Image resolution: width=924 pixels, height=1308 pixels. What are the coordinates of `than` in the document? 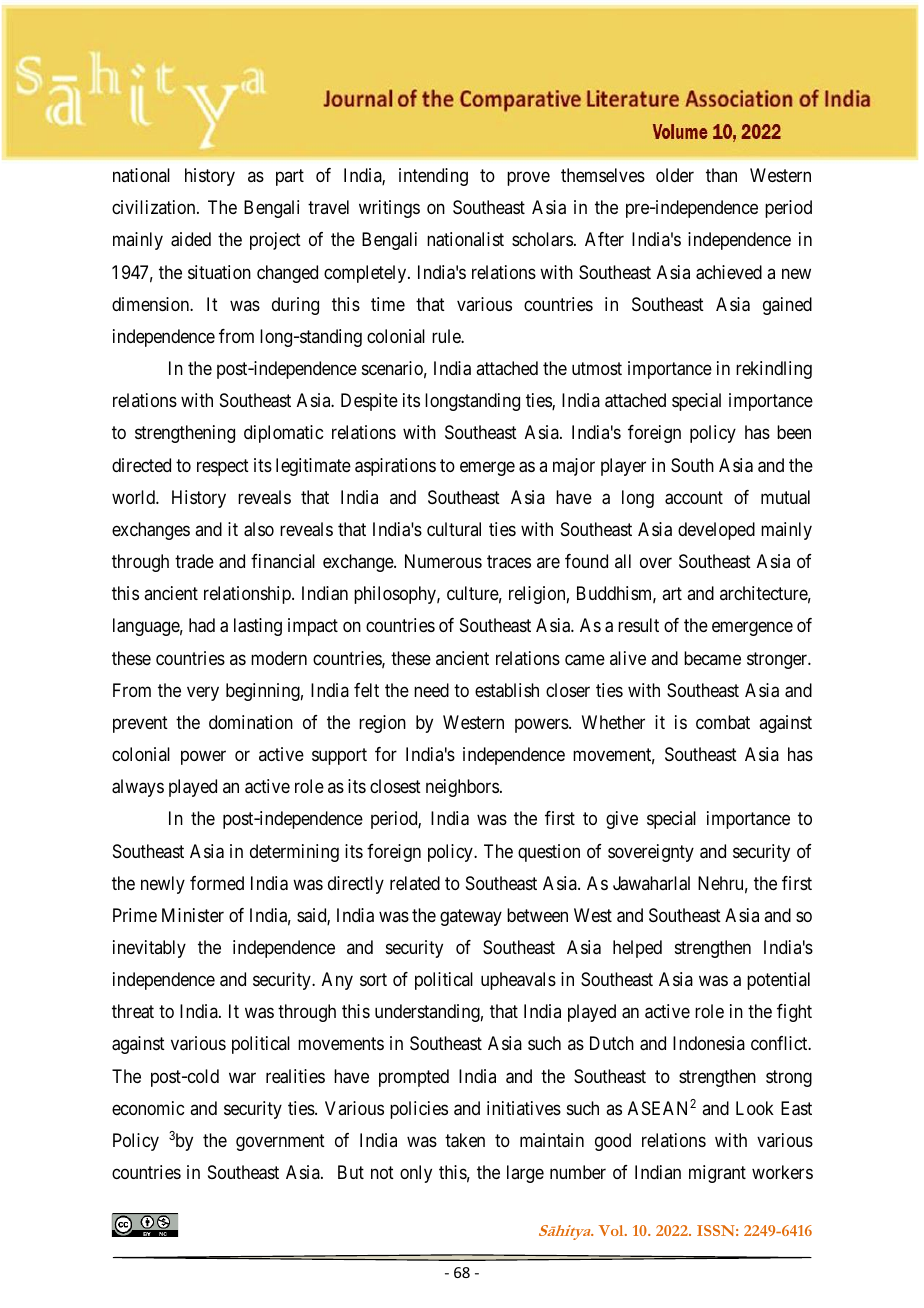 It's located at (721, 175).
